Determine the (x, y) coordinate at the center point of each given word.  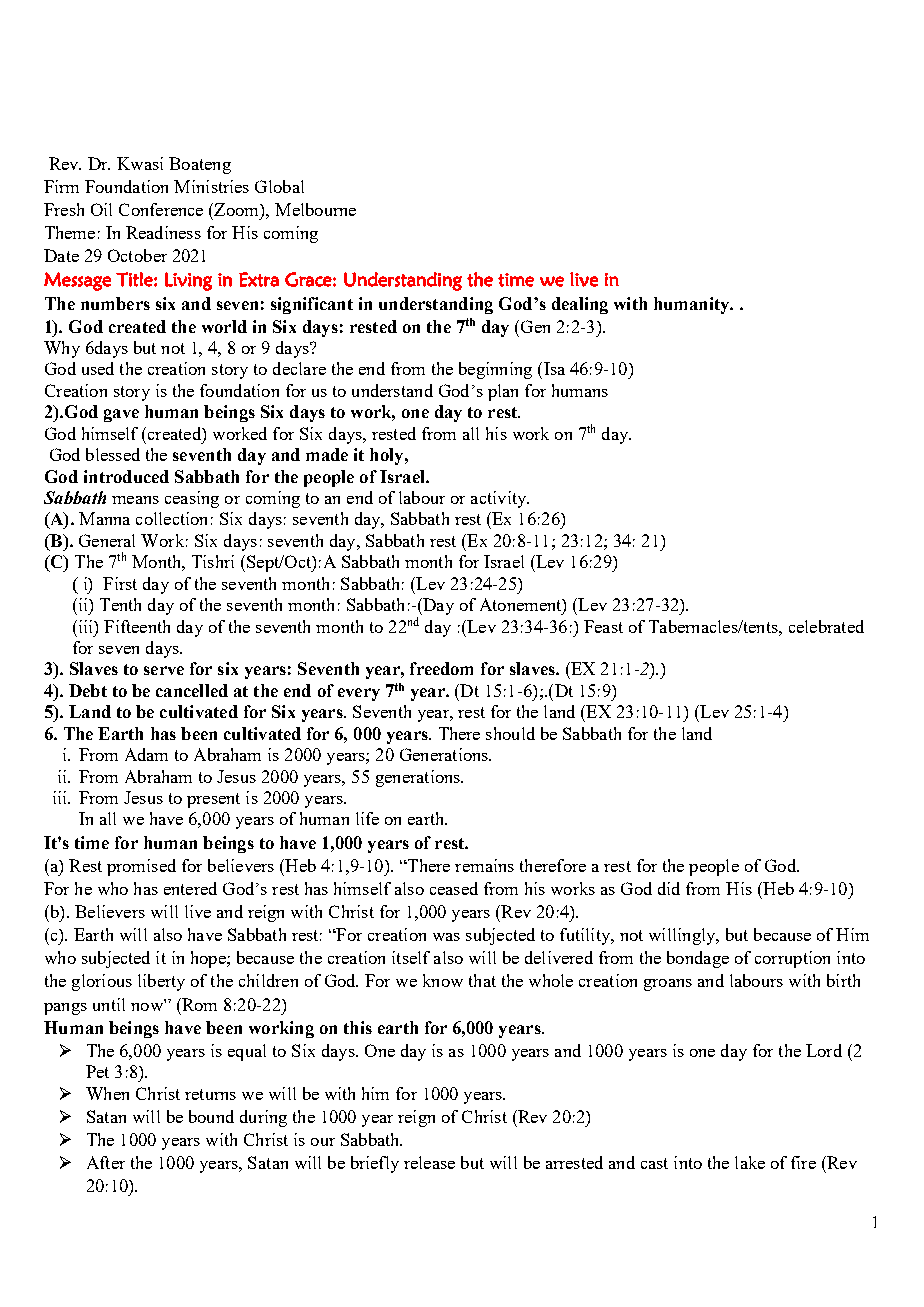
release (429, 1162)
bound (211, 1116)
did (669, 888)
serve (164, 670)
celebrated (826, 626)
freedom (441, 668)
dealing (580, 305)
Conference (161, 209)
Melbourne (315, 209)
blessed (113, 454)
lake (750, 1162)
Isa (554, 368)
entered (190, 888)
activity (500, 499)
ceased (454, 888)
